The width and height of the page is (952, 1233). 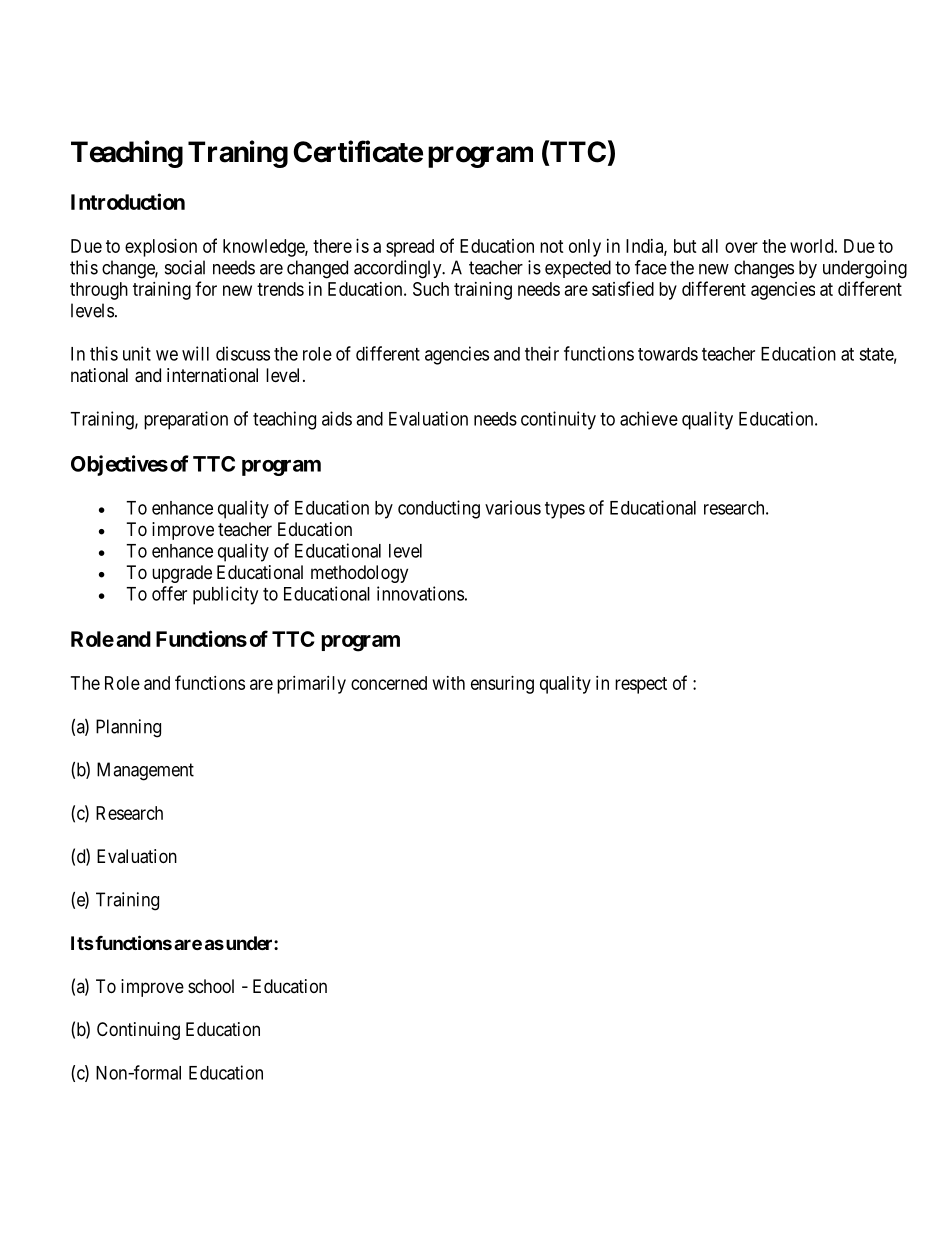 I want to click on ensuring, so click(x=502, y=685).
